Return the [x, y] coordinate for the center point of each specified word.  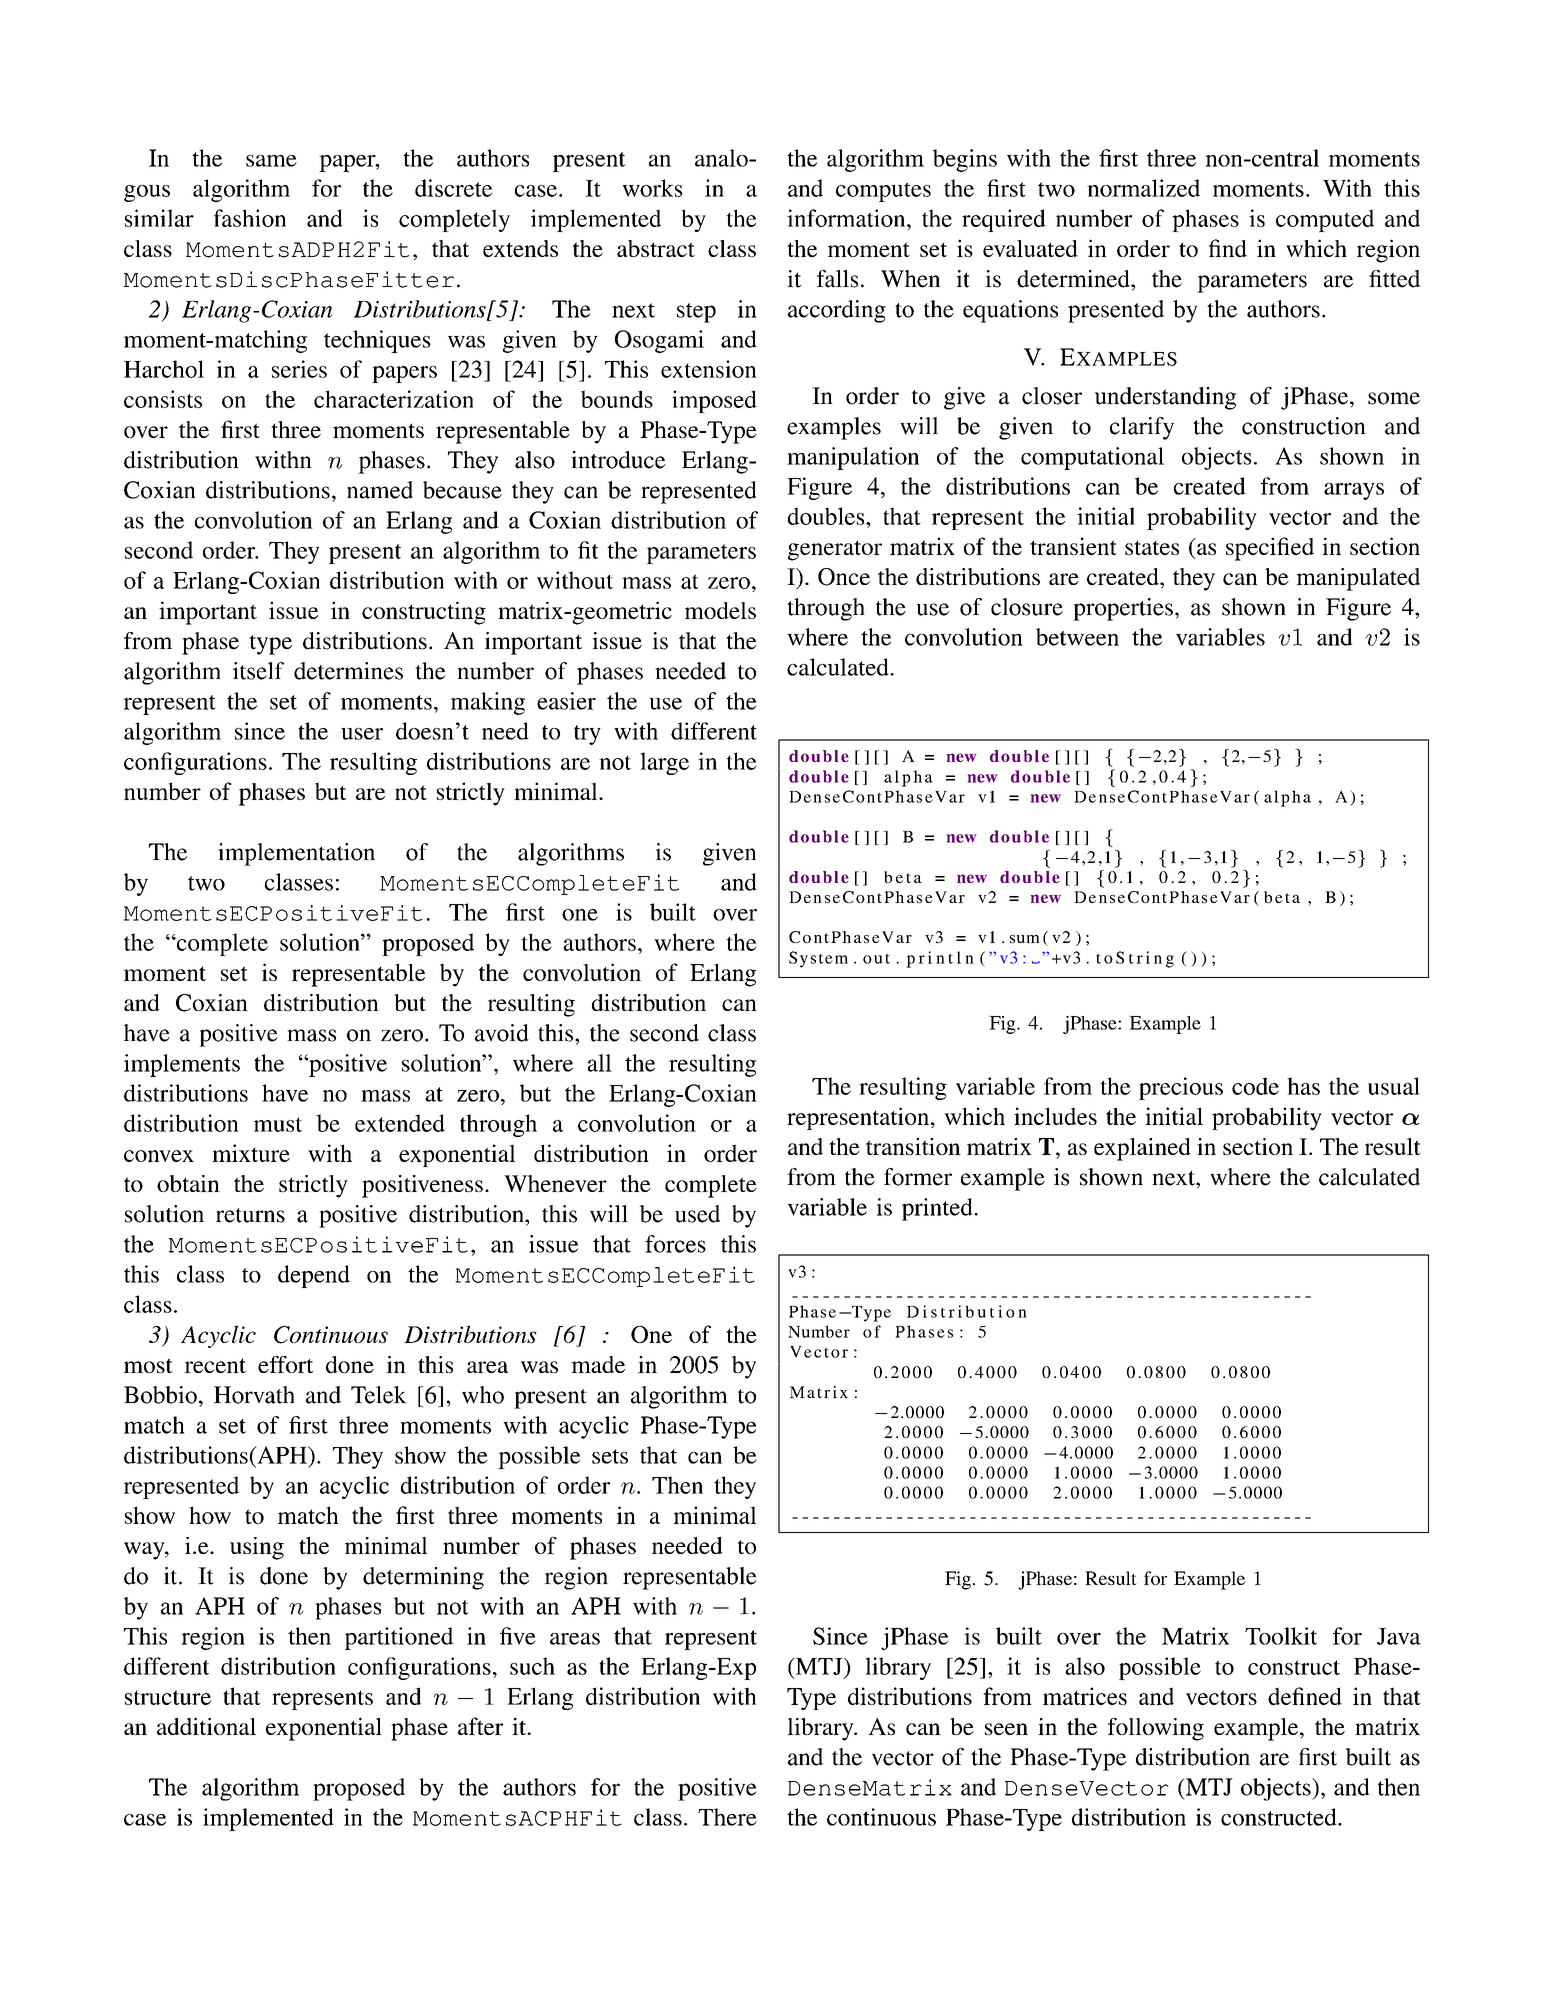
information [847, 218]
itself [258, 671]
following [1156, 1729]
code [1255, 1086]
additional [206, 1726]
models [720, 610]
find [1228, 248]
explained [1142, 1149]
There [727, 1817]
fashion [249, 218]
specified [1270, 549]
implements [182, 1065]
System [818, 959]
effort [285, 1364]
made [598, 1364]
